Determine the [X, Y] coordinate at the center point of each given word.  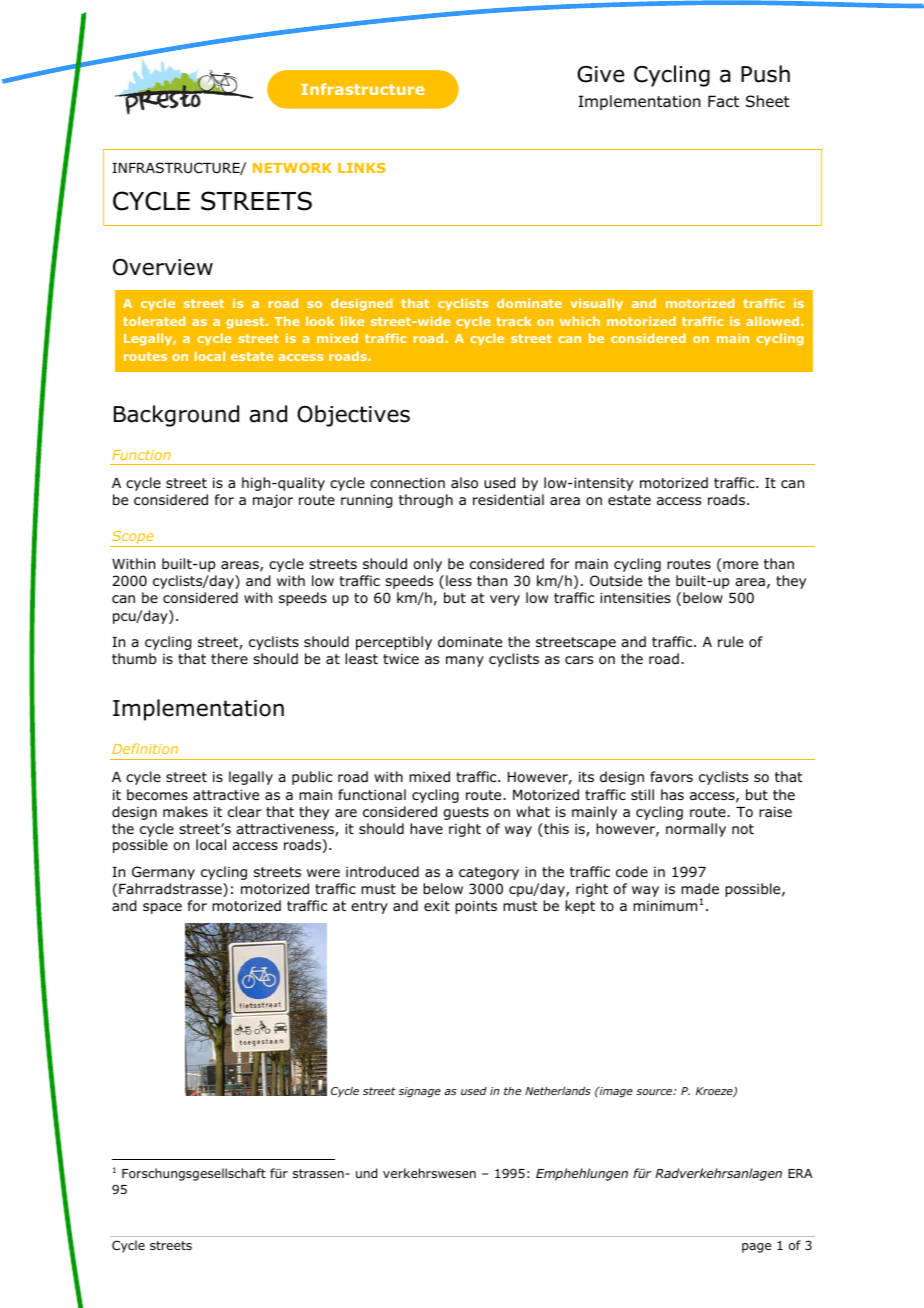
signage [420, 1092]
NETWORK [292, 168]
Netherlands [558, 1091]
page [756, 1248]
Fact [723, 101]
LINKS [361, 168]
